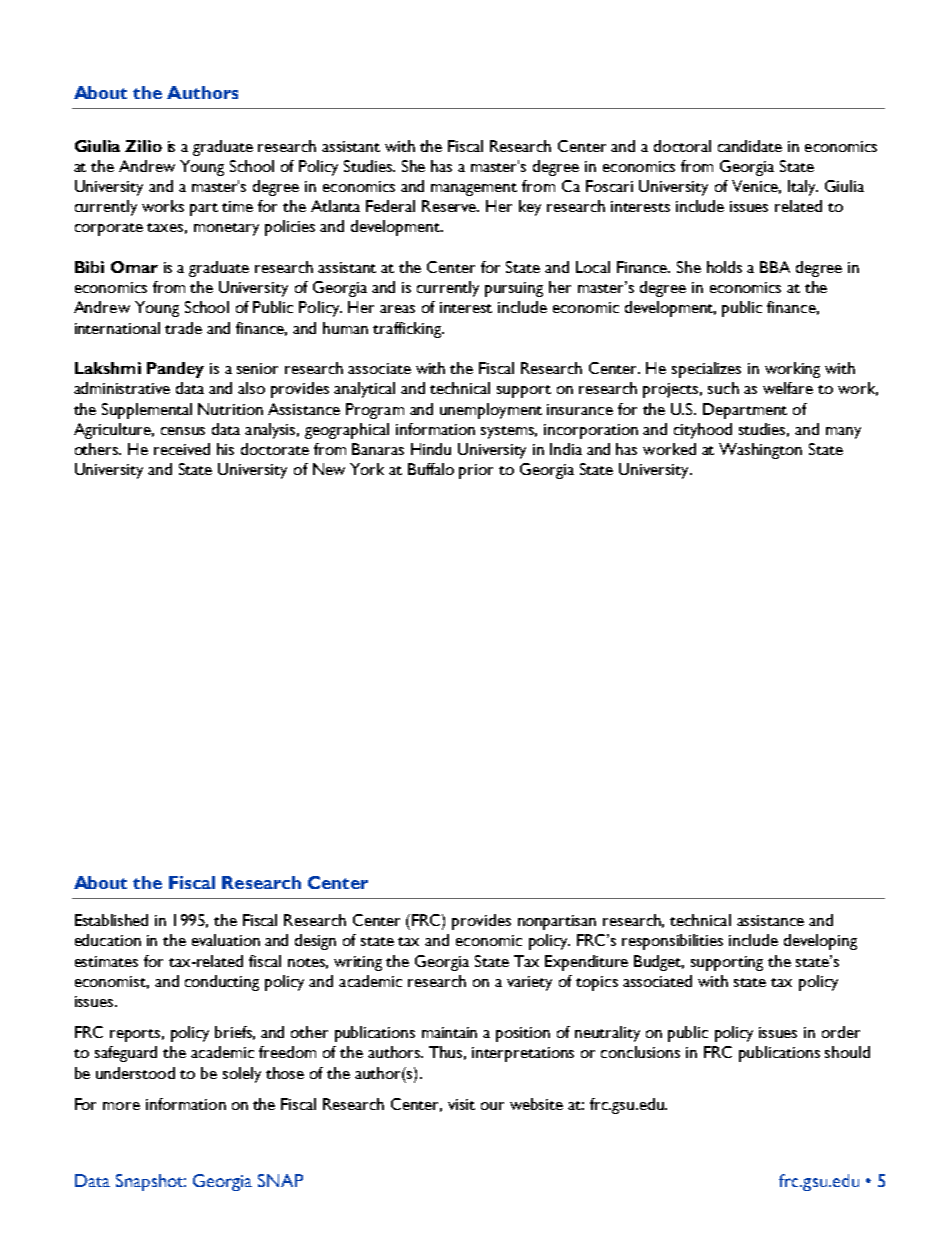 Image resolution: width=952 pixels, height=1233 pixels. Describe the element at coordinates (750, 146) in the screenshot. I see `candidate` at that location.
